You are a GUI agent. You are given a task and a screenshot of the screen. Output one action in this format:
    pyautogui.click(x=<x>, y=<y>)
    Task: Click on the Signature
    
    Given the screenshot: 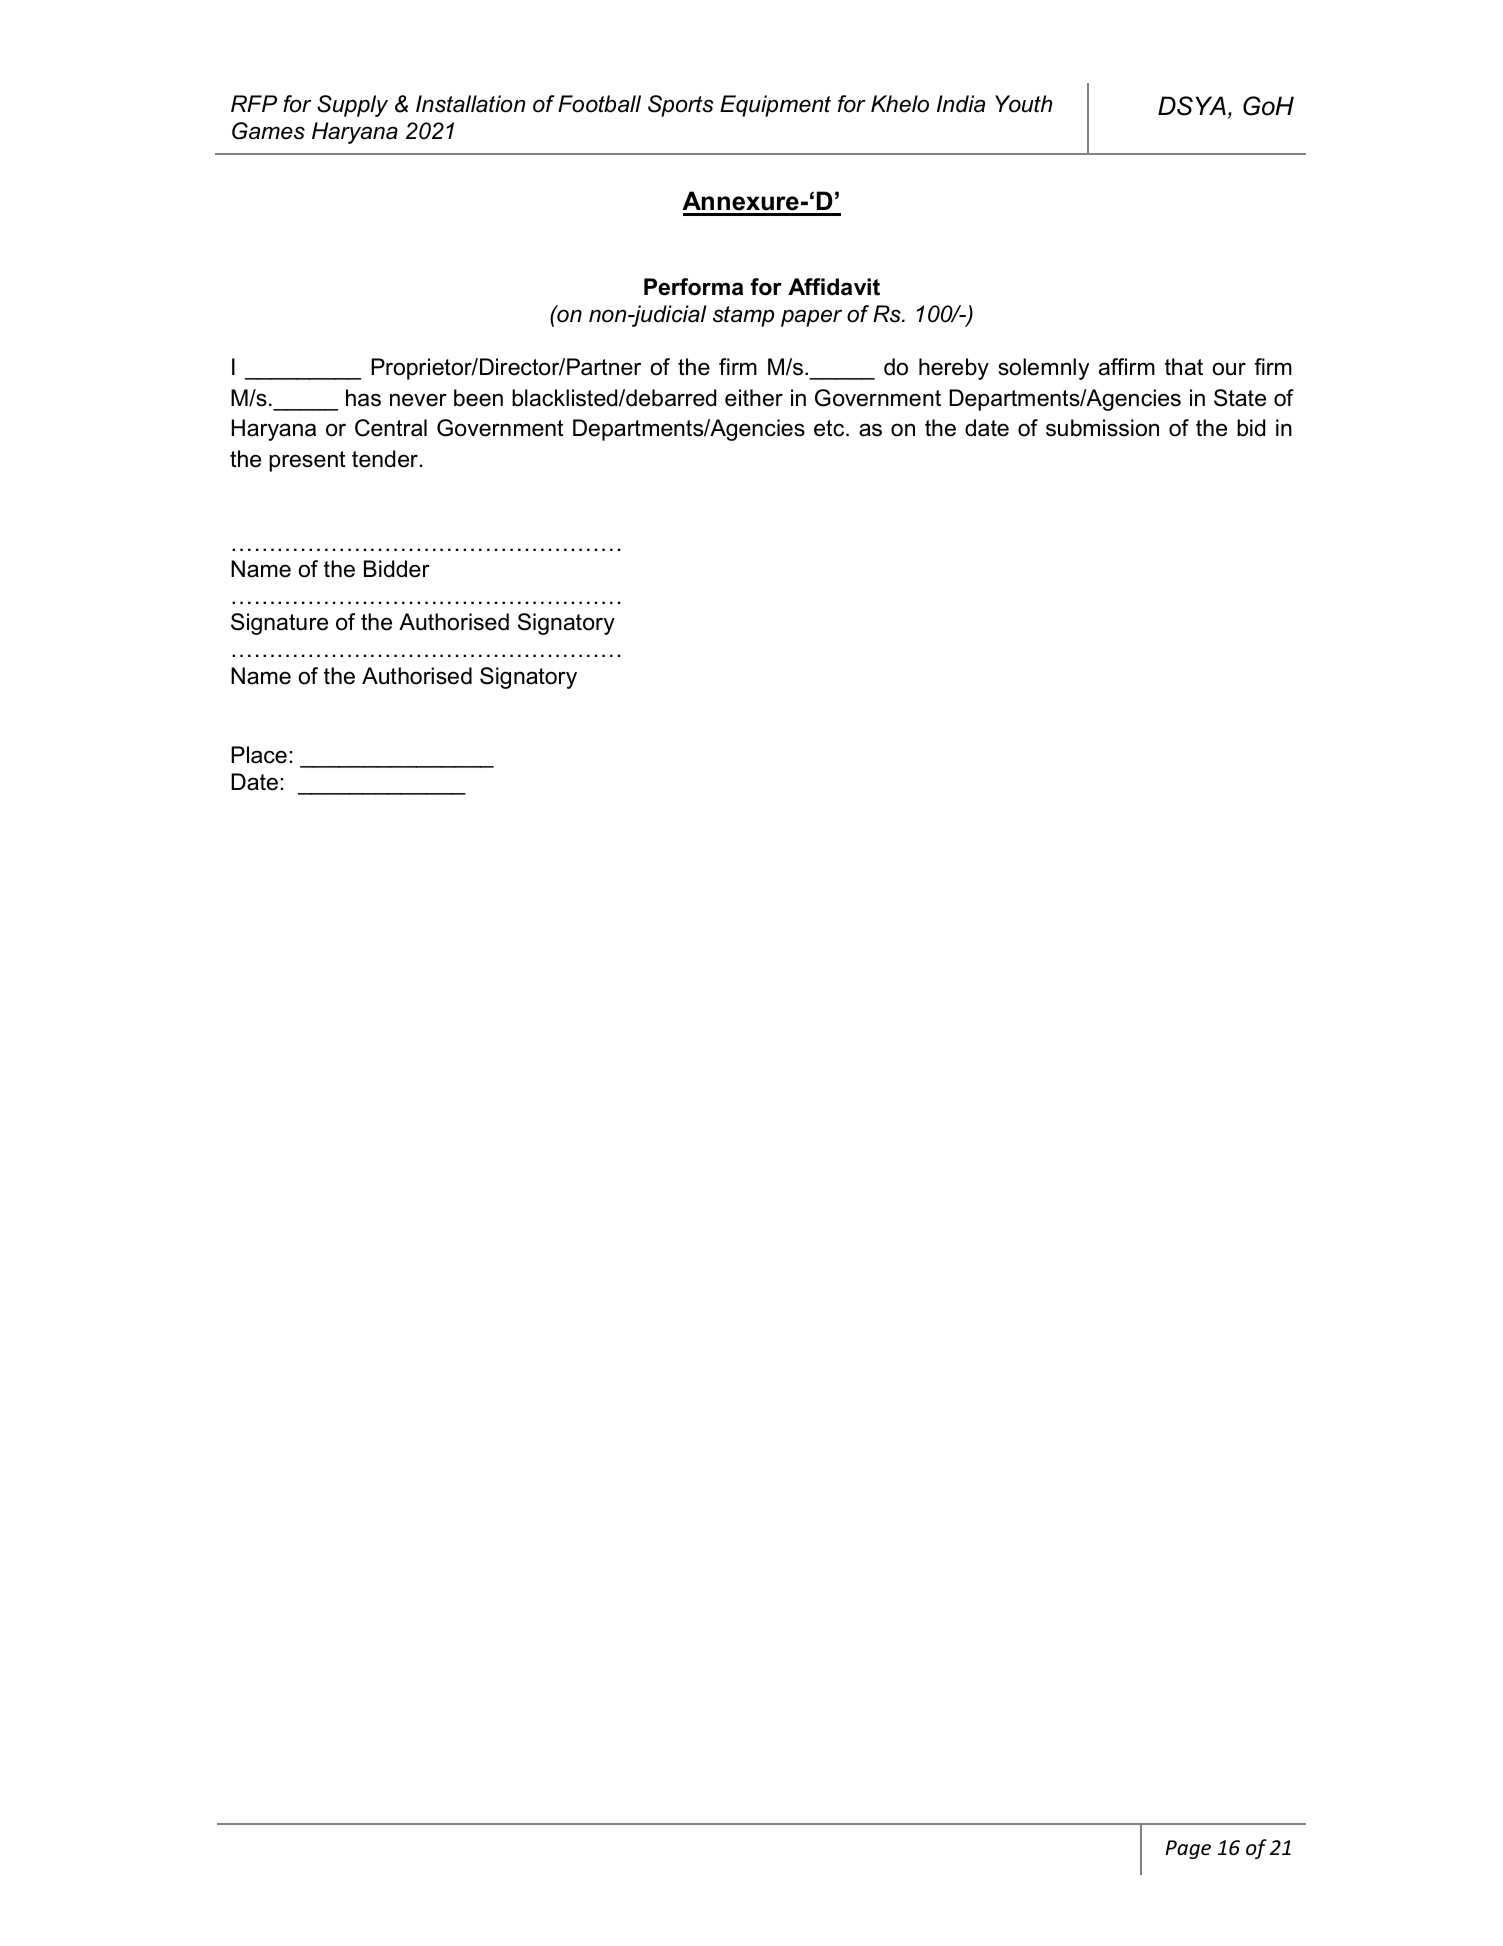 What is the action you would take?
    pyautogui.click(x=279, y=624)
